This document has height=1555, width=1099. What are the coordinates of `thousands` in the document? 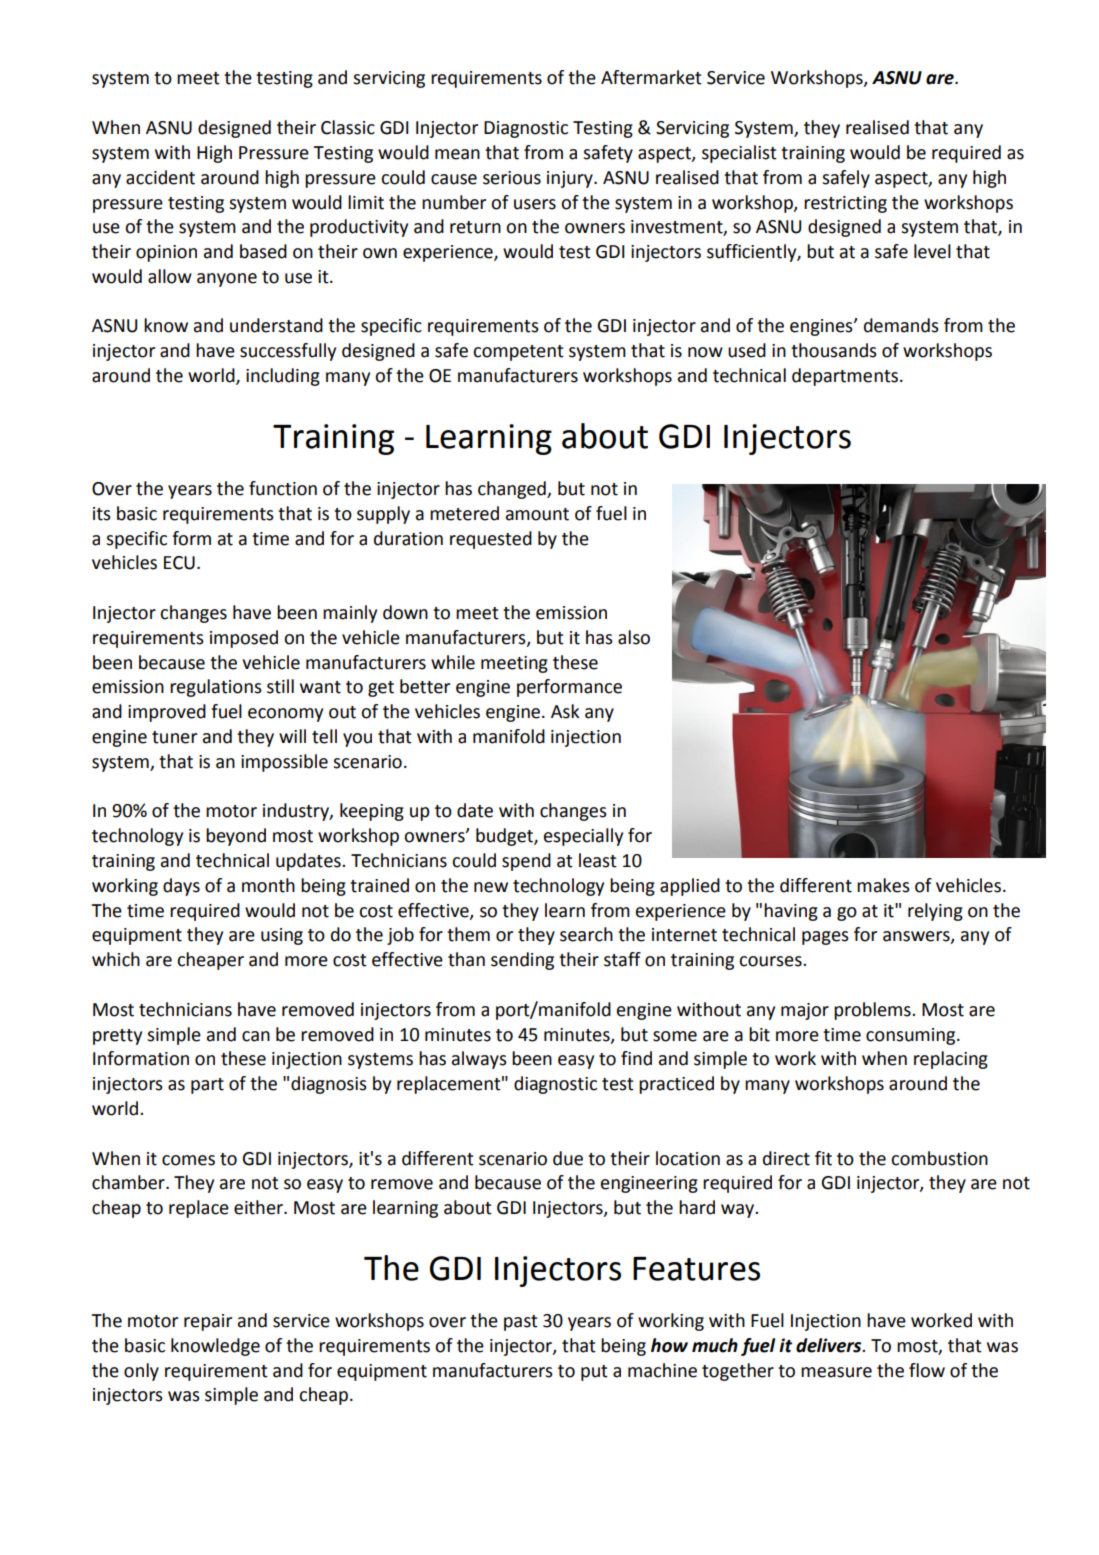 It's located at (834, 350).
